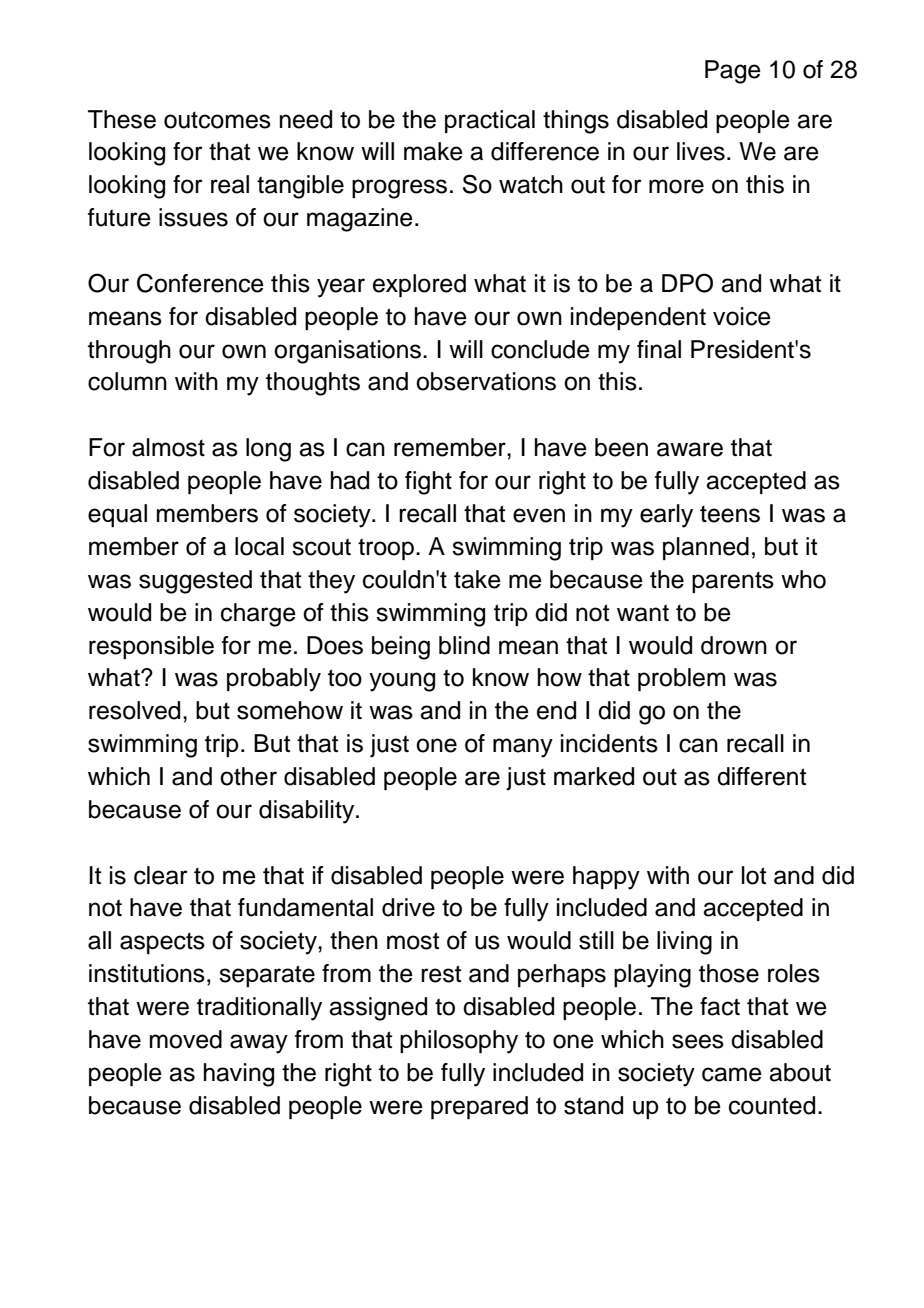  I want to click on having, so click(239, 1075).
